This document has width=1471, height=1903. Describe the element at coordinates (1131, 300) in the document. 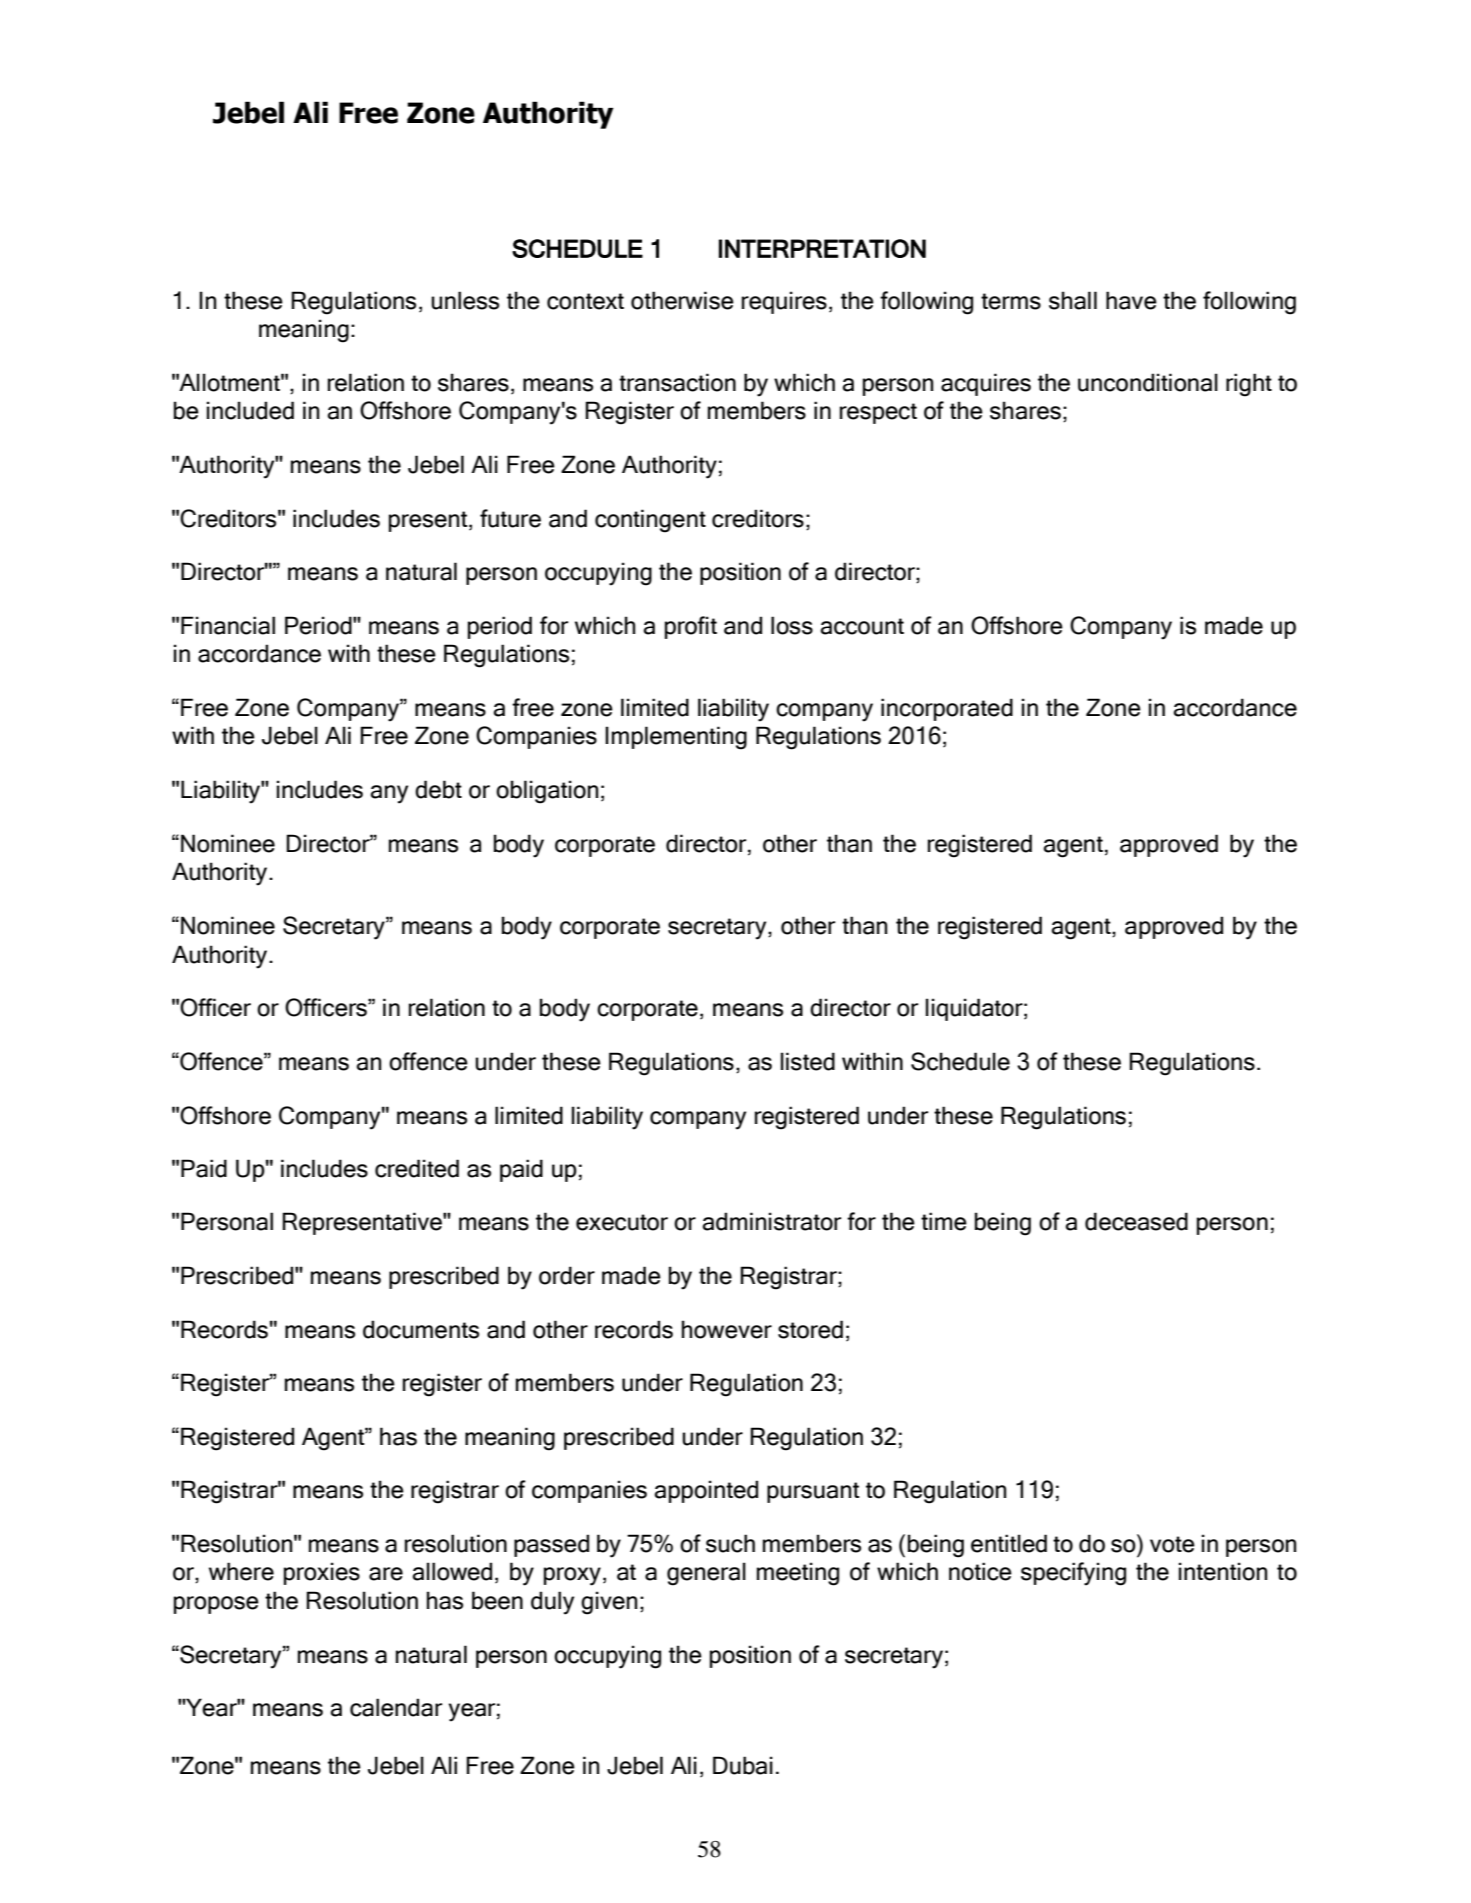

I see `have` at that location.
